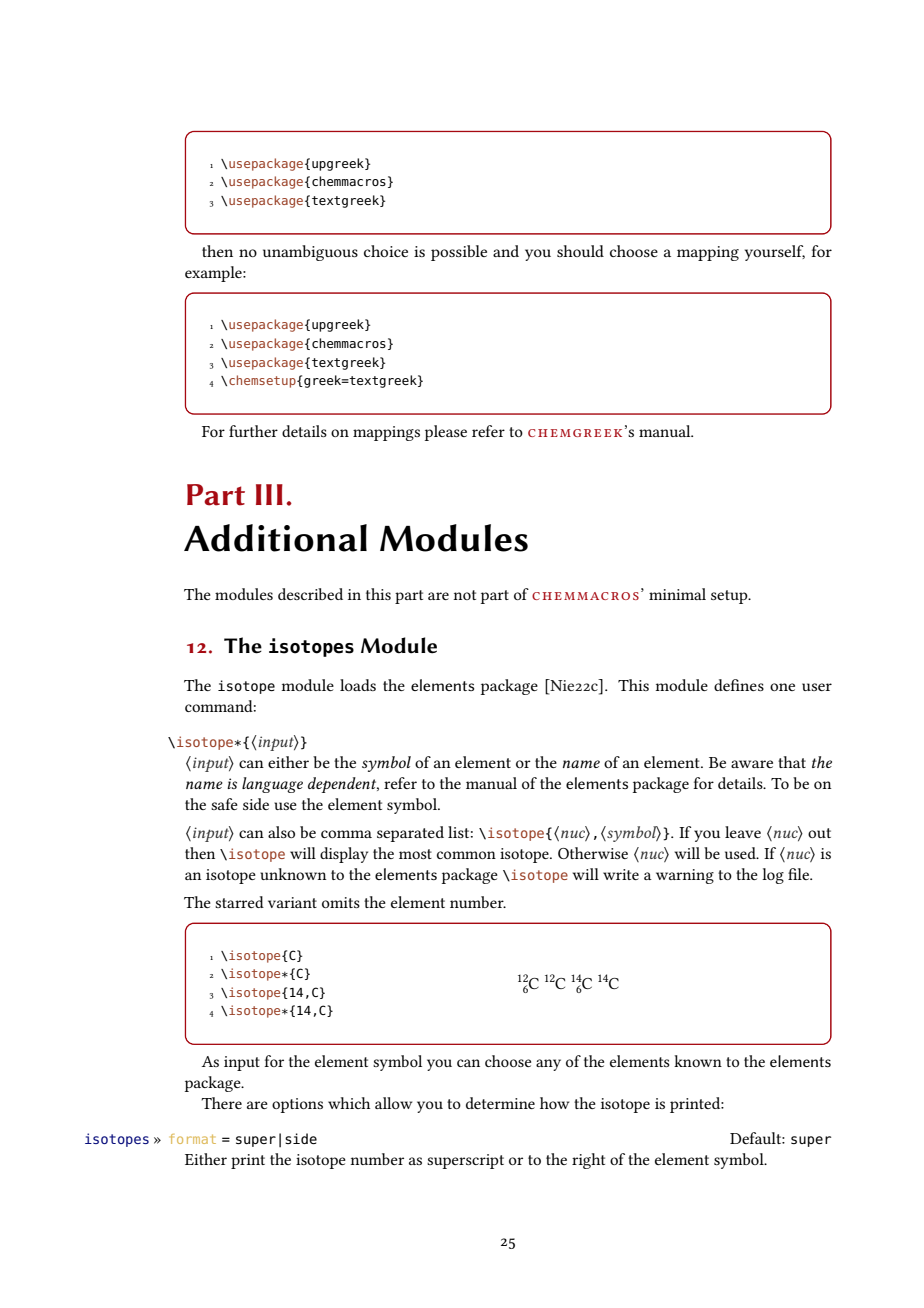 The width and height of the screenshot is (924, 1308). Describe the element at coordinates (358, 685) in the screenshot. I see `loads` at that location.
